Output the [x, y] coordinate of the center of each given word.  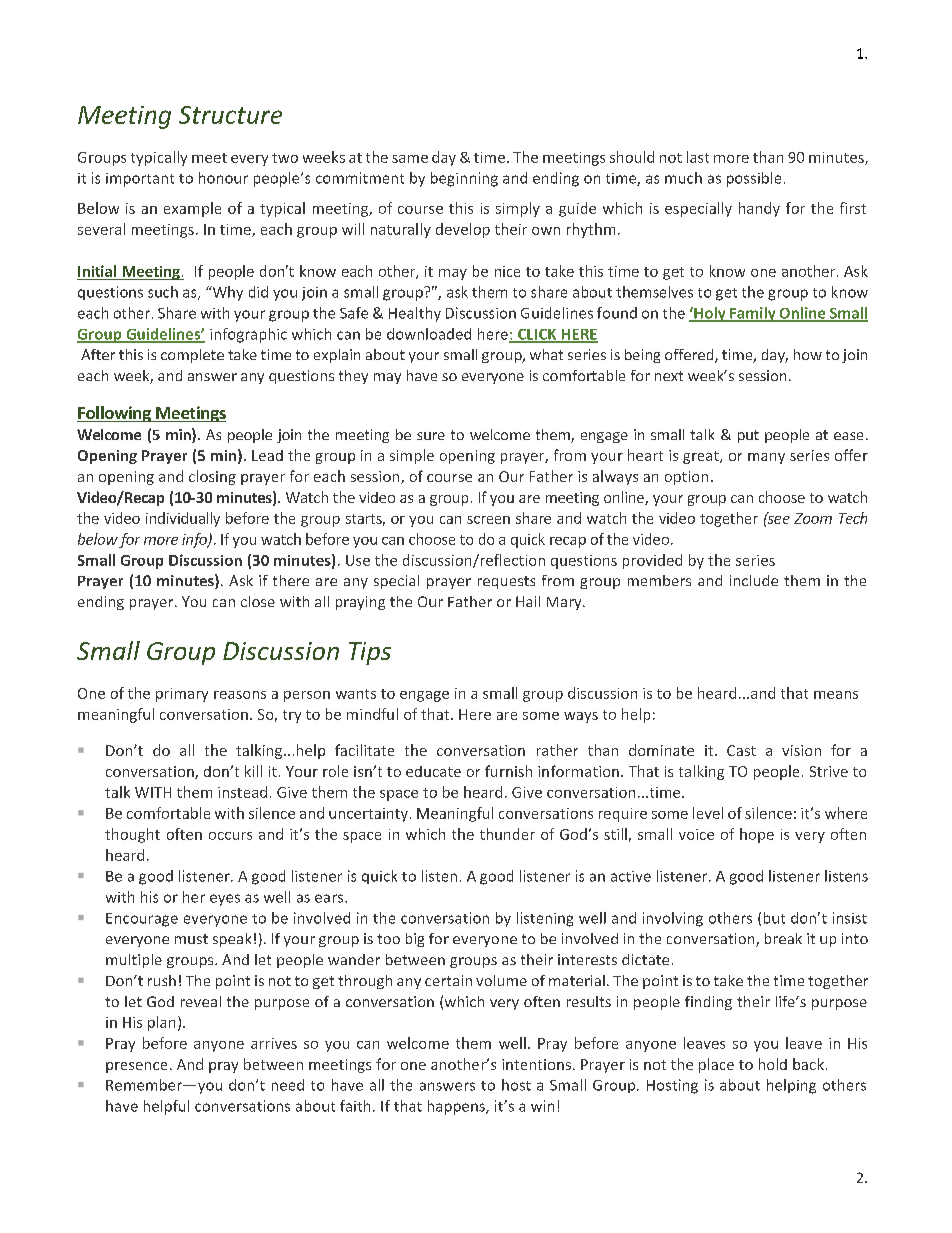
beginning [464, 179]
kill [253, 771]
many [766, 458]
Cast [741, 750]
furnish [508, 771]
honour [223, 178]
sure [431, 436]
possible [754, 179]
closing [212, 477]
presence [136, 1067]
